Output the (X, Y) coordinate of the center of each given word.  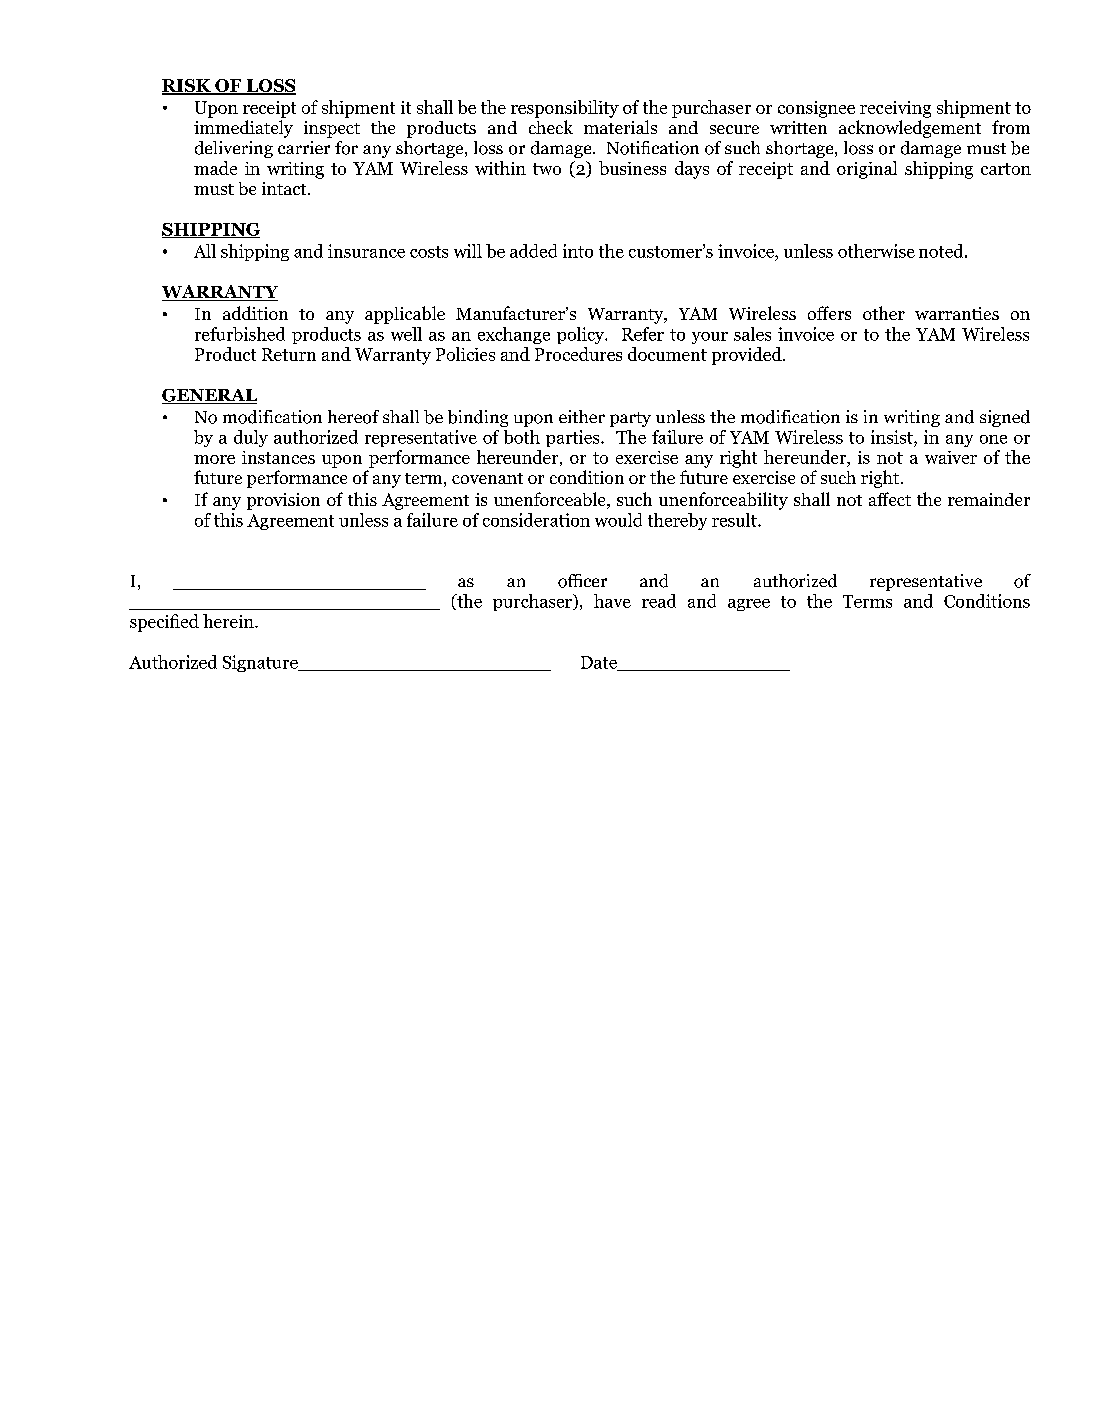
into (578, 251)
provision (283, 501)
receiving (895, 109)
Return (289, 354)
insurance (366, 251)
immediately (243, 129)
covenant (487, 478)
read (659, 601)
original (867, 170)
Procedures (578, 354)
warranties (957, 313)
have (612, 601)
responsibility (565, 109)
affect (890, 499)
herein (229, 621)
